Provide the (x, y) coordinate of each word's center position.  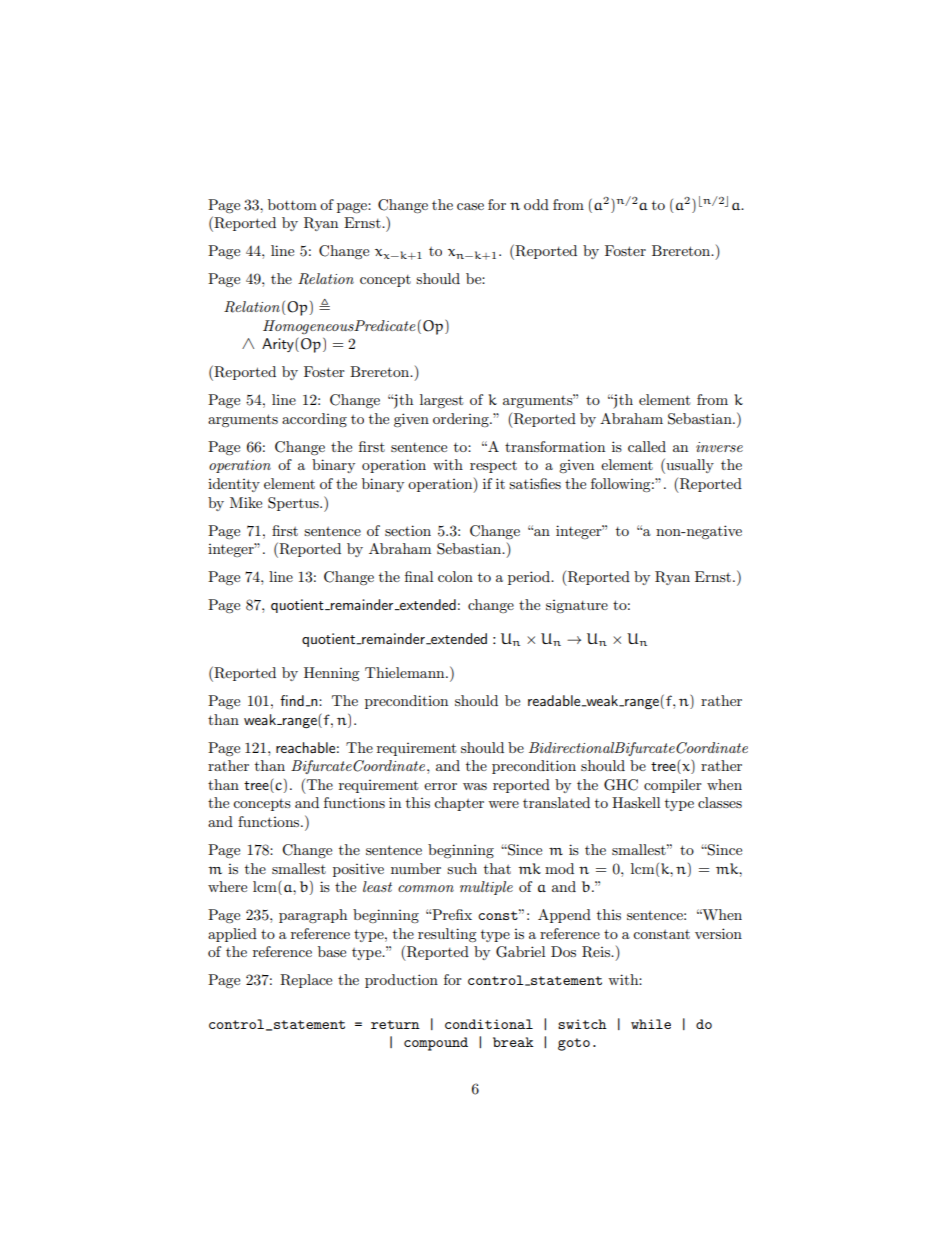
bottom (292, 204)
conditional (489, 1024)
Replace (306, 981)
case (470, 206)
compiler (673, 786)
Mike (246, 502)
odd (536, 204)
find (292, 700)
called (647, 446)
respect (493, 467)
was (475, 786)
